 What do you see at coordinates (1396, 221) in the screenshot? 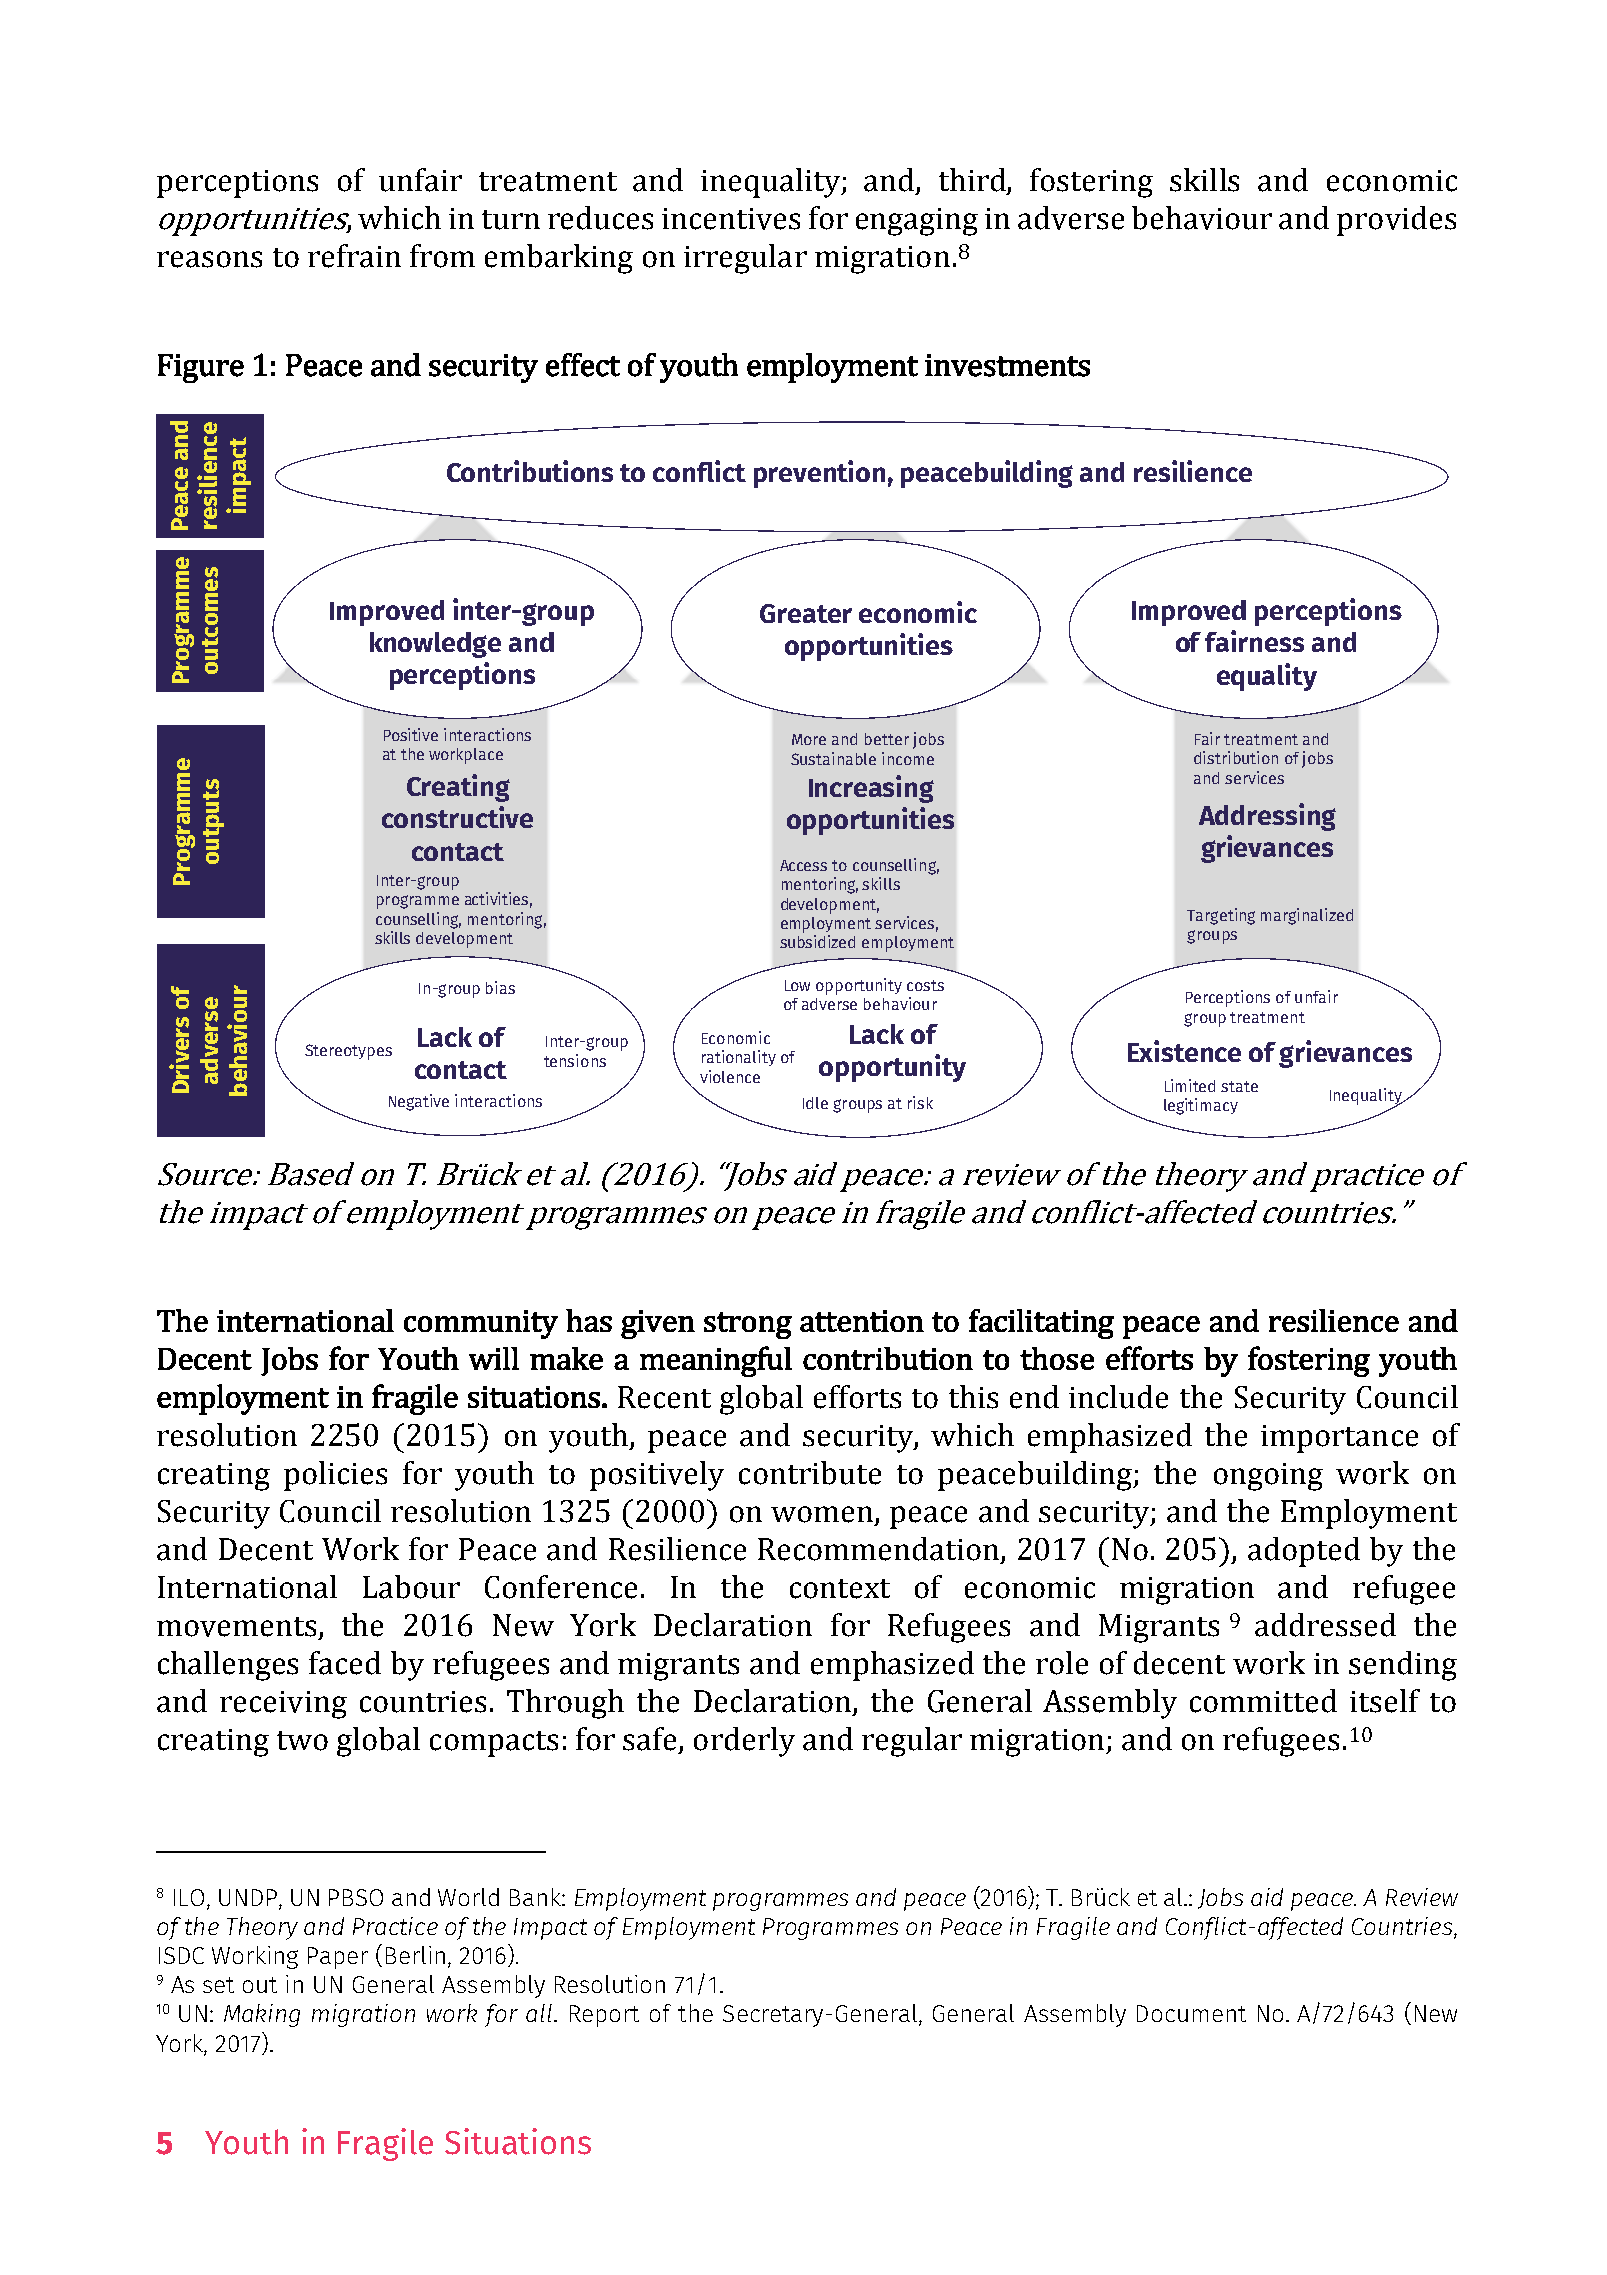
I see `provides` at bounding box center [1396, 221].
